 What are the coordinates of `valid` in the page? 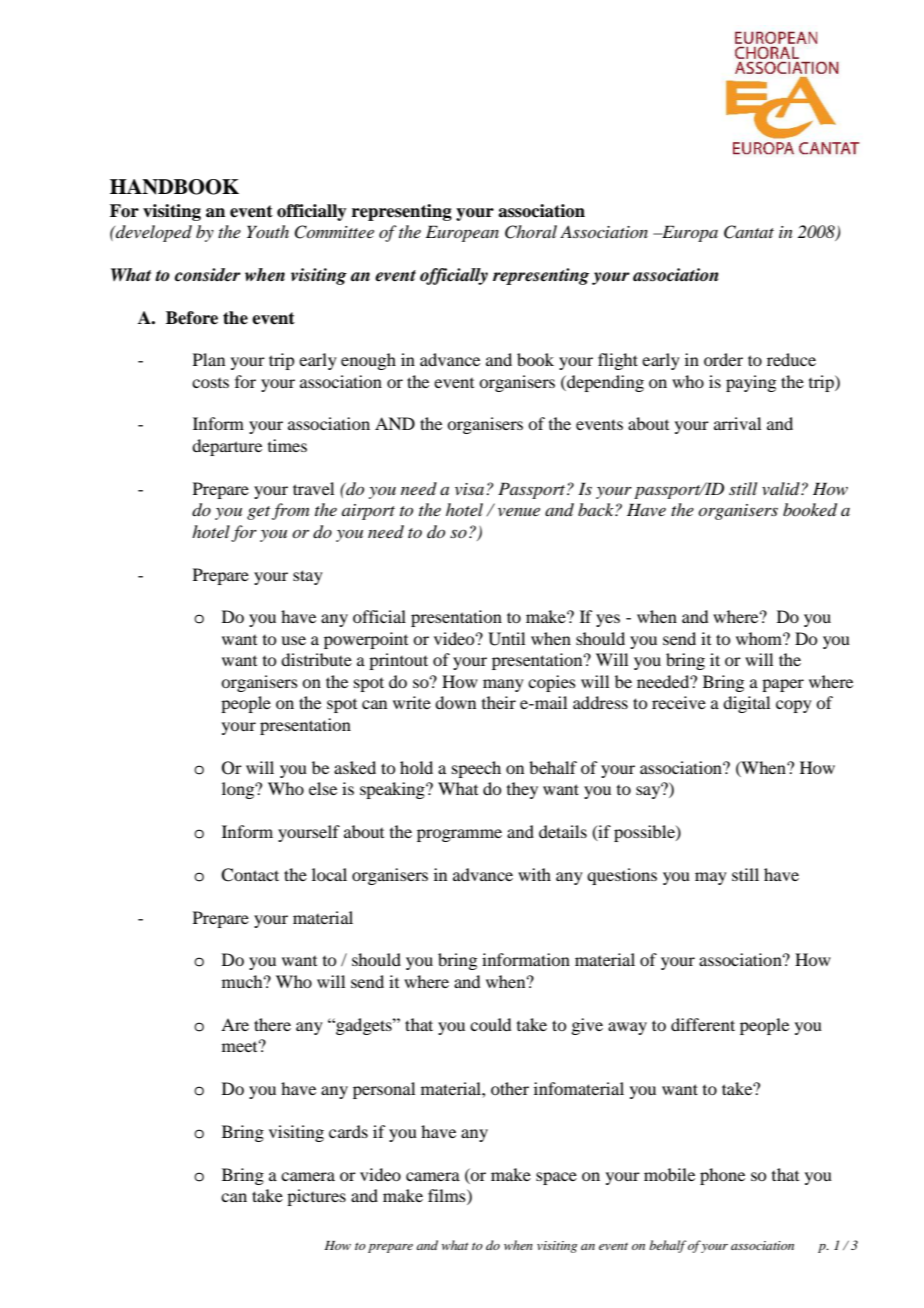 It's located at (782, 488).
